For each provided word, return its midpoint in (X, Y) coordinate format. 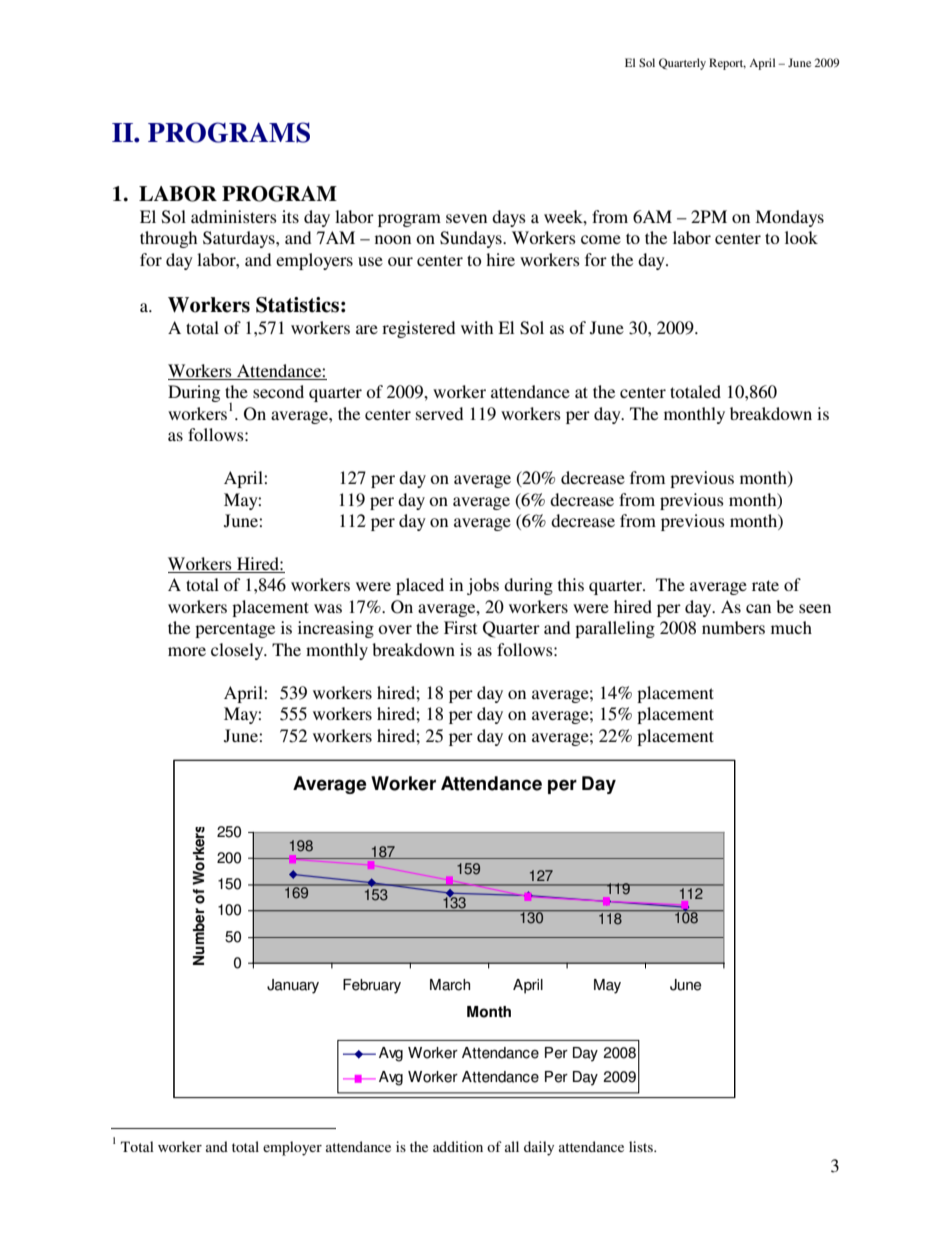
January (293, 986)
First (460, 627)
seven (466, 218)
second (278, 391)
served (439, 413)
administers (234, 216)
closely (238, 651)
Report (727, 64)
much (791, 627)
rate (765, 585)
